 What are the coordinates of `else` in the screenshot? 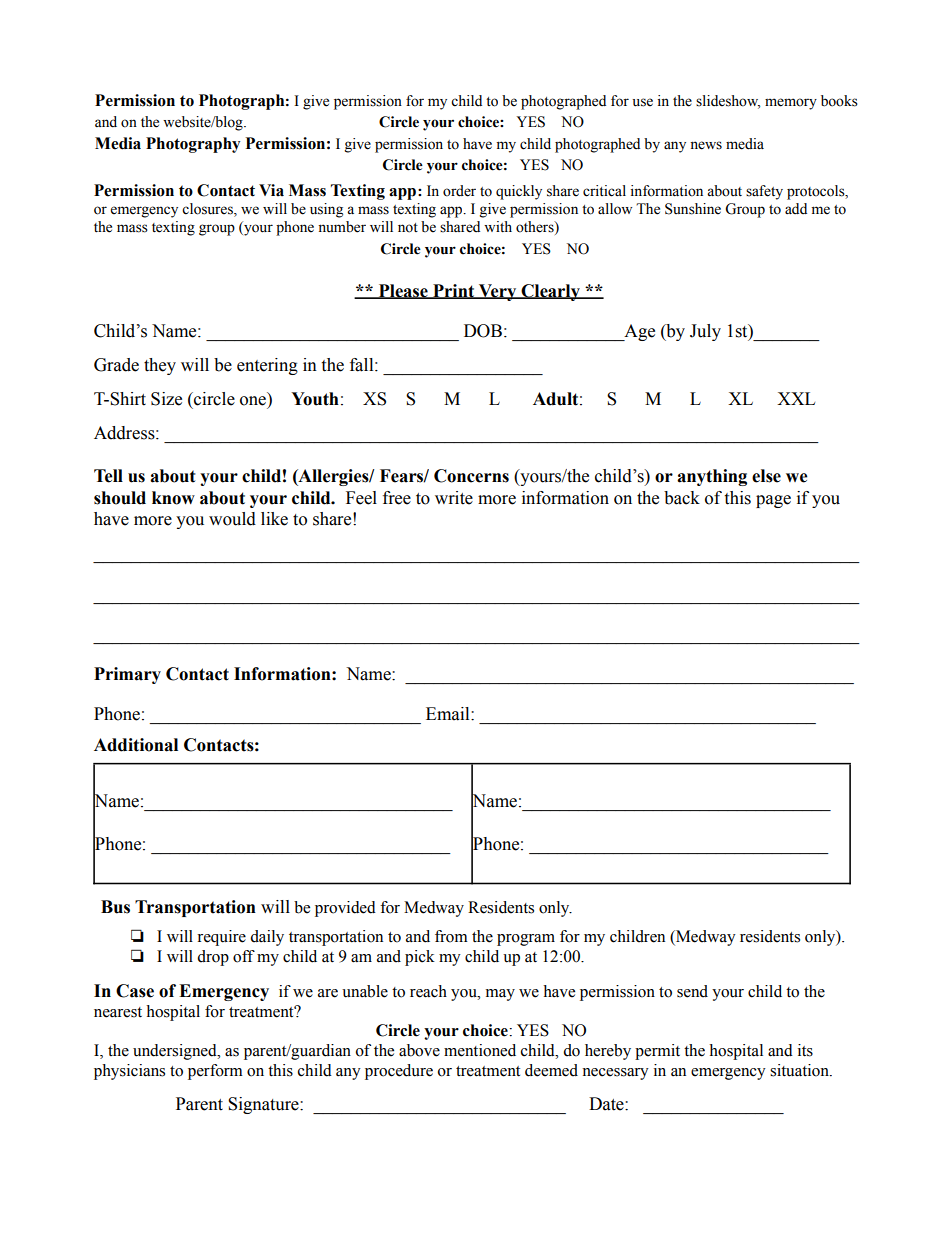 It's located at (766, 476).
